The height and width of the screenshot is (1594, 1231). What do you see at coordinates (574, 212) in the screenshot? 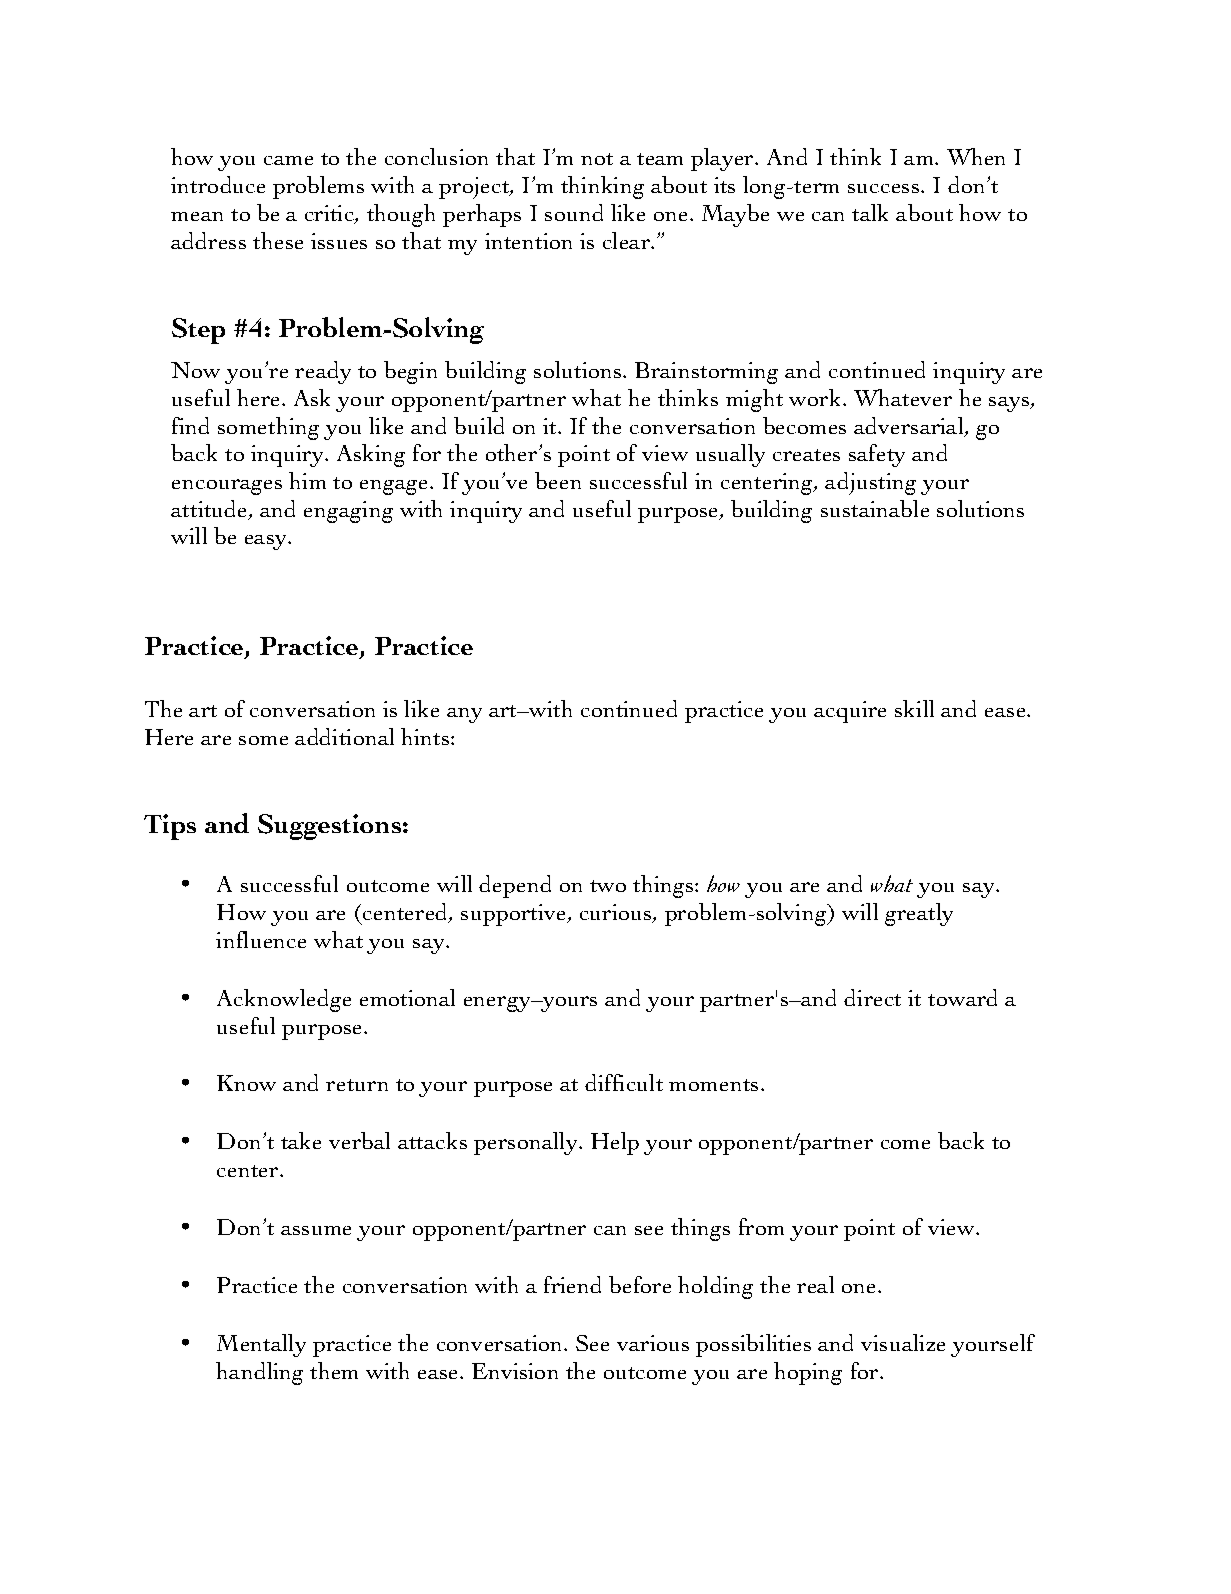
I see `sound` at bounding box center [574, 212].
